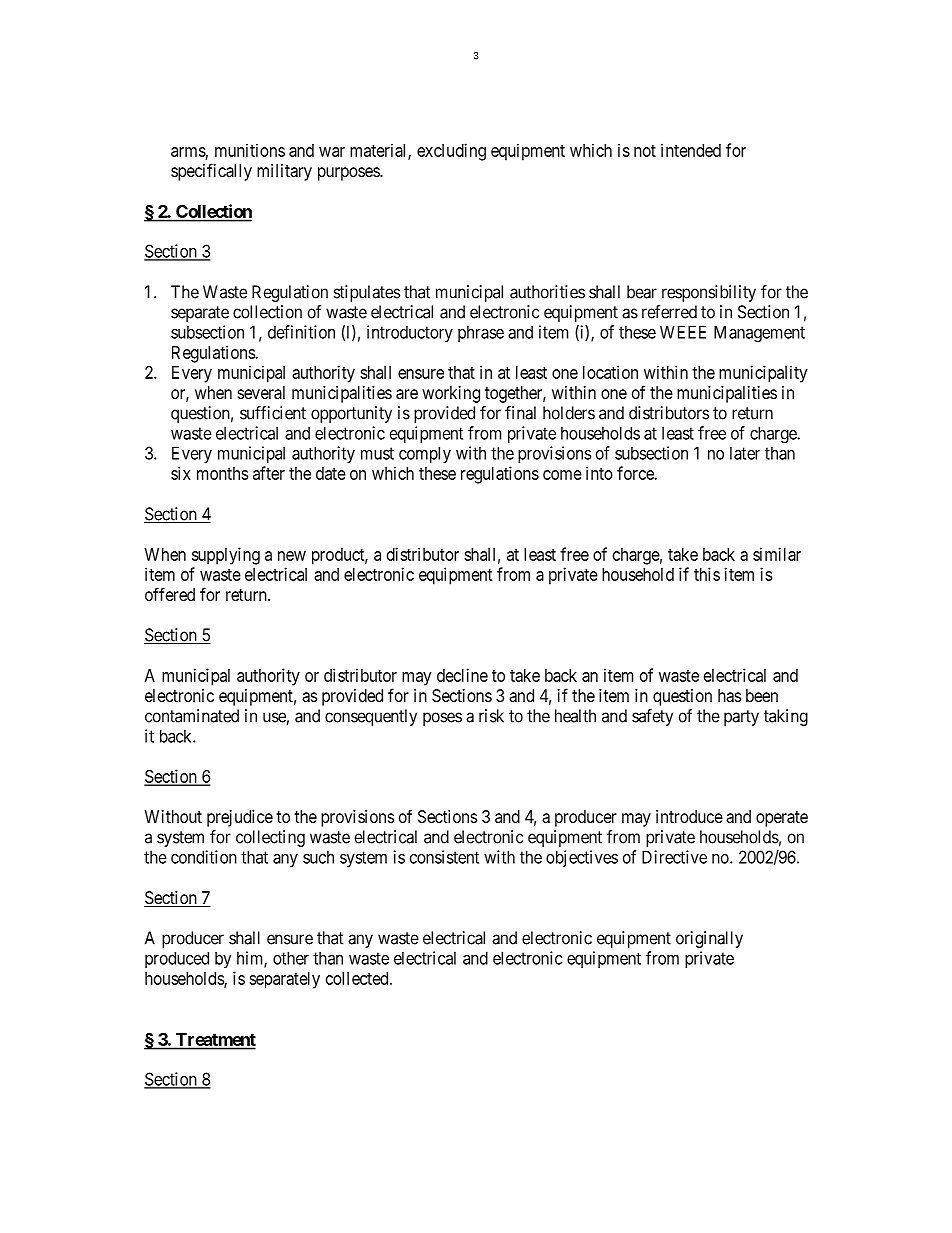 This screenshot has height=1233, width=952. Describe the element at coordinates (745, 453) in the screenshot. I see `later` at that location.
